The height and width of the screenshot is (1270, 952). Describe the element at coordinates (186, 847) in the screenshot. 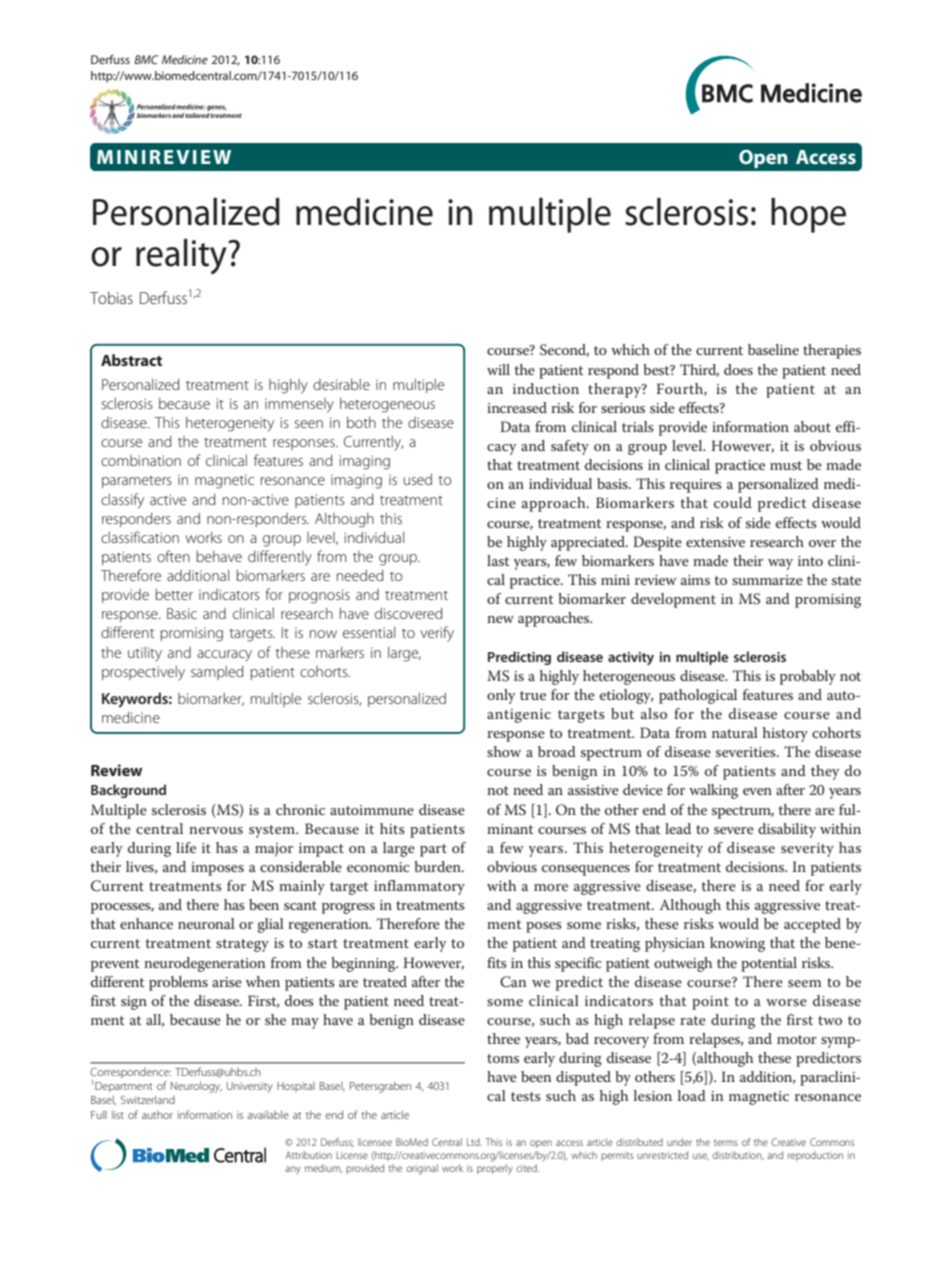

I see `life` at that location.
